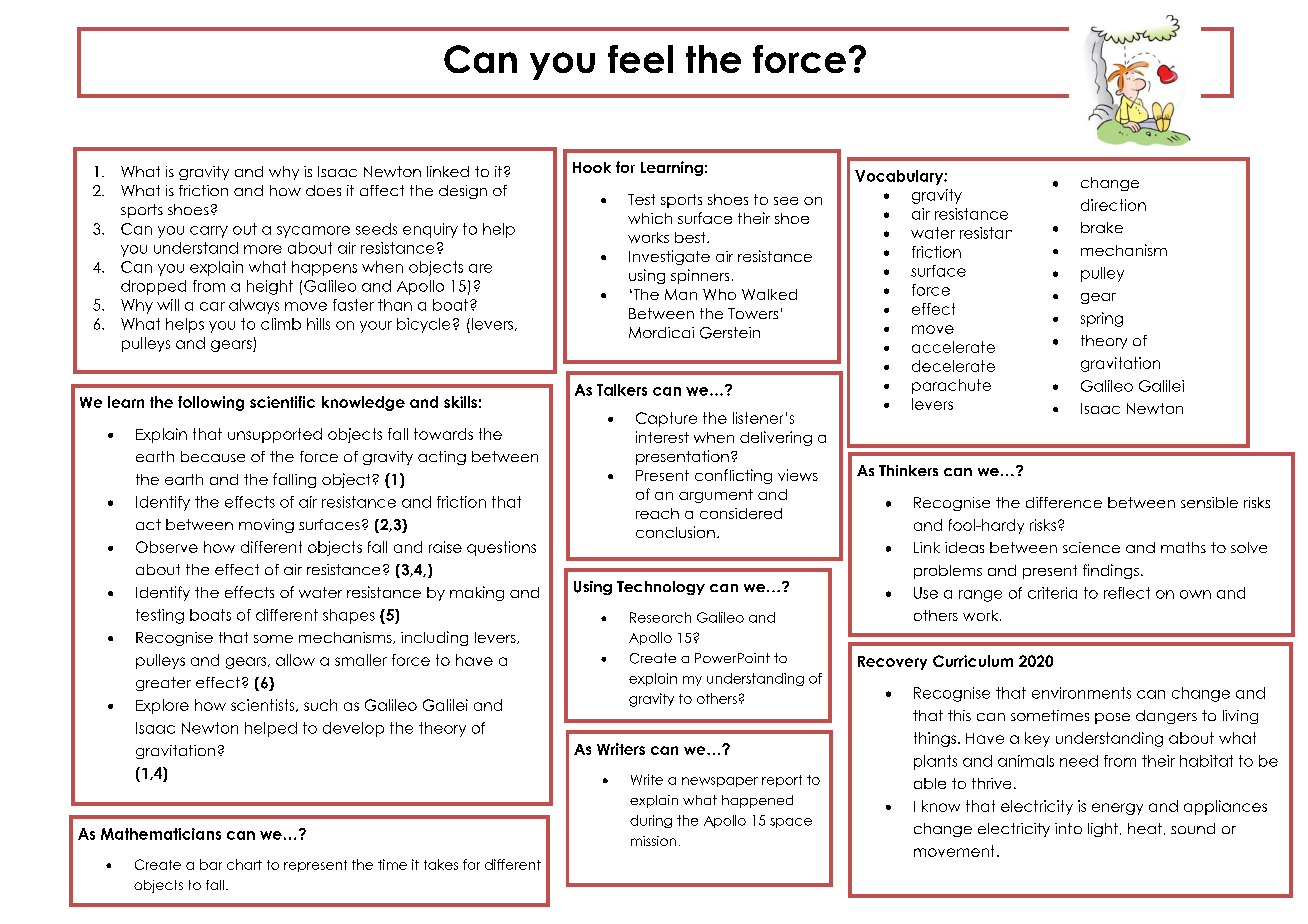  What do you see at coordinates (209, 232) in the screenshot?
I see `carry` at bounding box center [209, 232].
